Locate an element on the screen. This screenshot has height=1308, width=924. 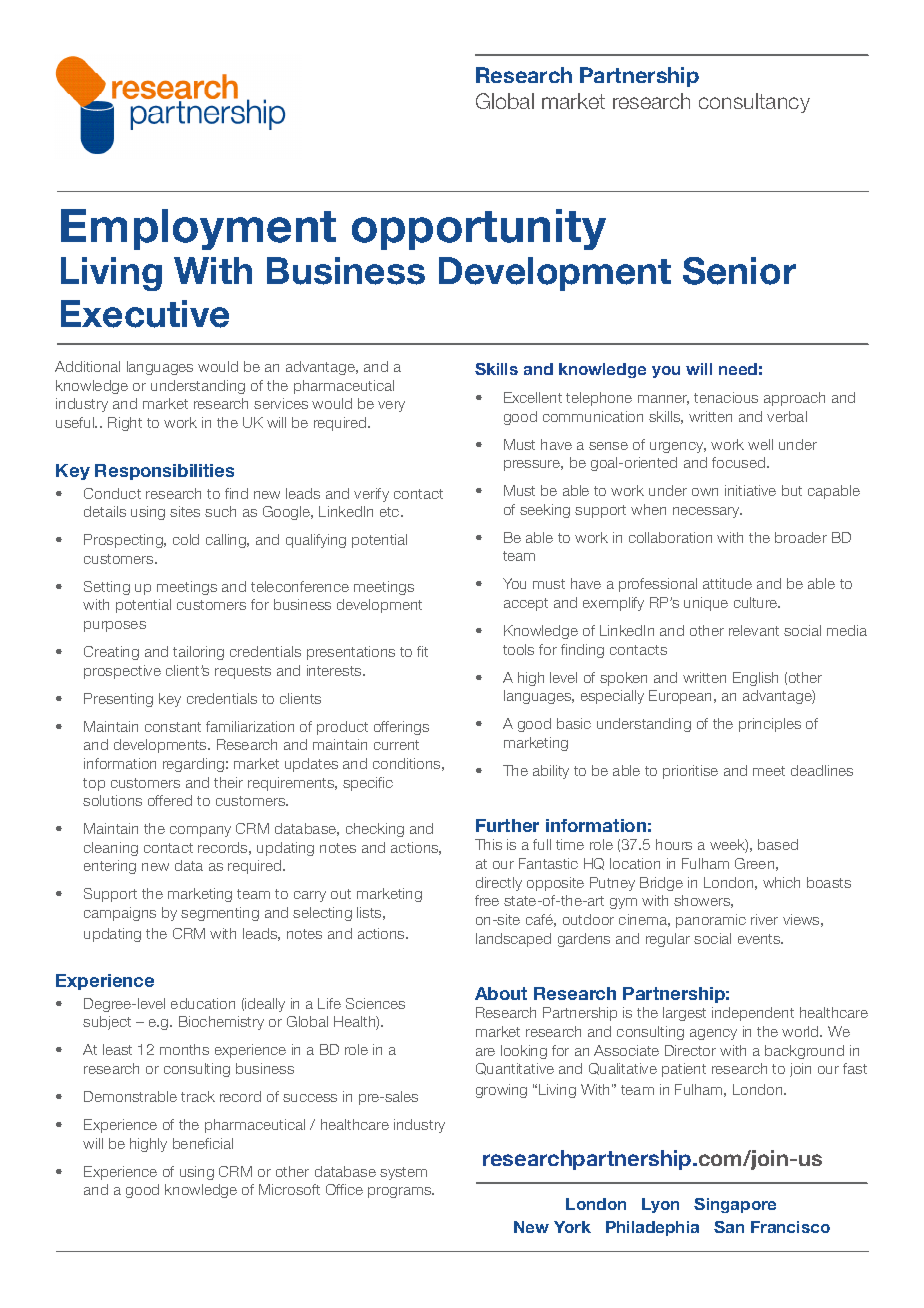
beneficial is located at coordinates (203, 1143).
